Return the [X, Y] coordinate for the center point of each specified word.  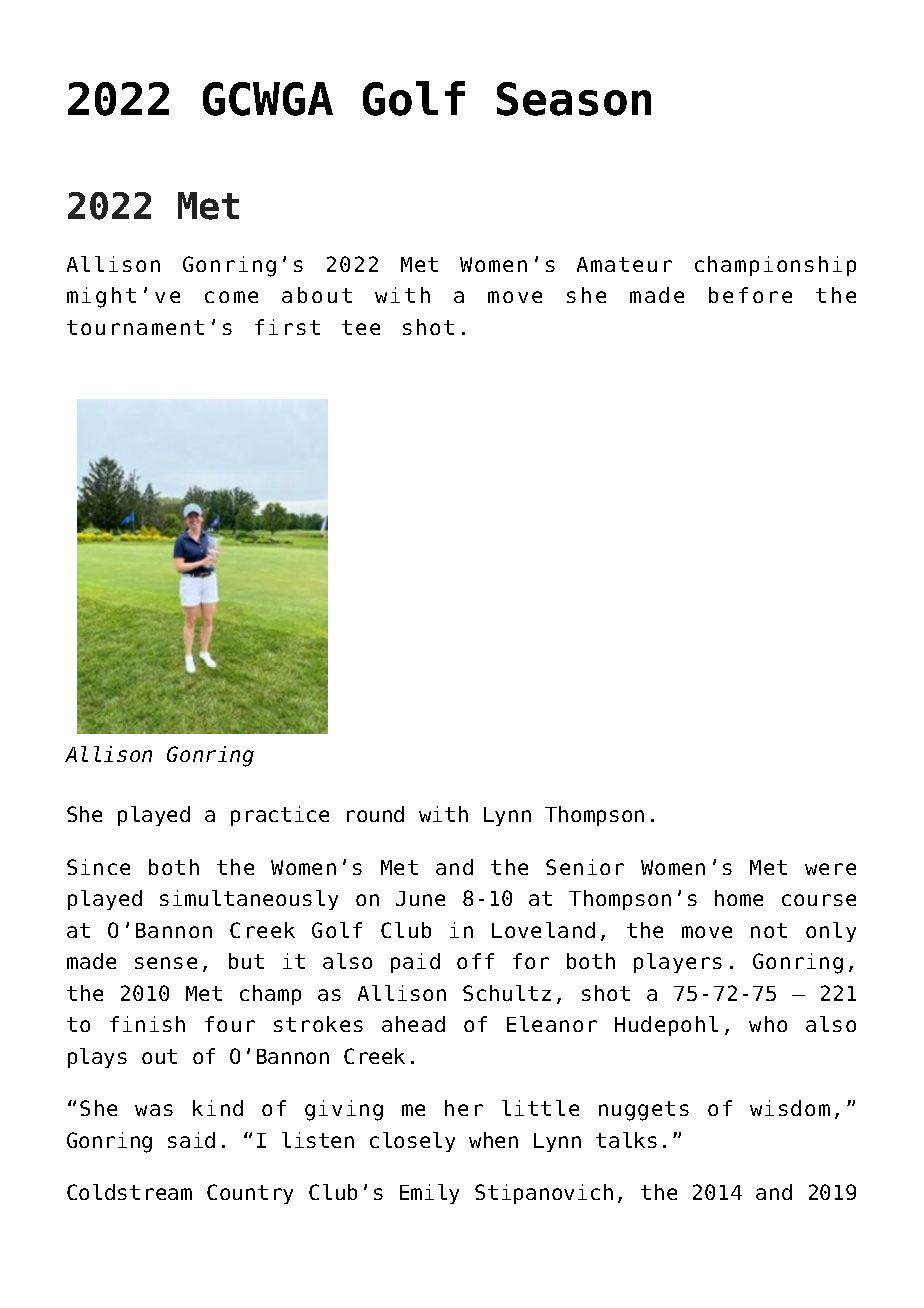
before [750, 295]
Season [574, 99]
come [231, 297]
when [493, 1140]
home [739, 898]
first [287, 327]
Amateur [624, 264]
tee [361, 327]
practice [280, 816]
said [191, 1140]
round [375, 814]
